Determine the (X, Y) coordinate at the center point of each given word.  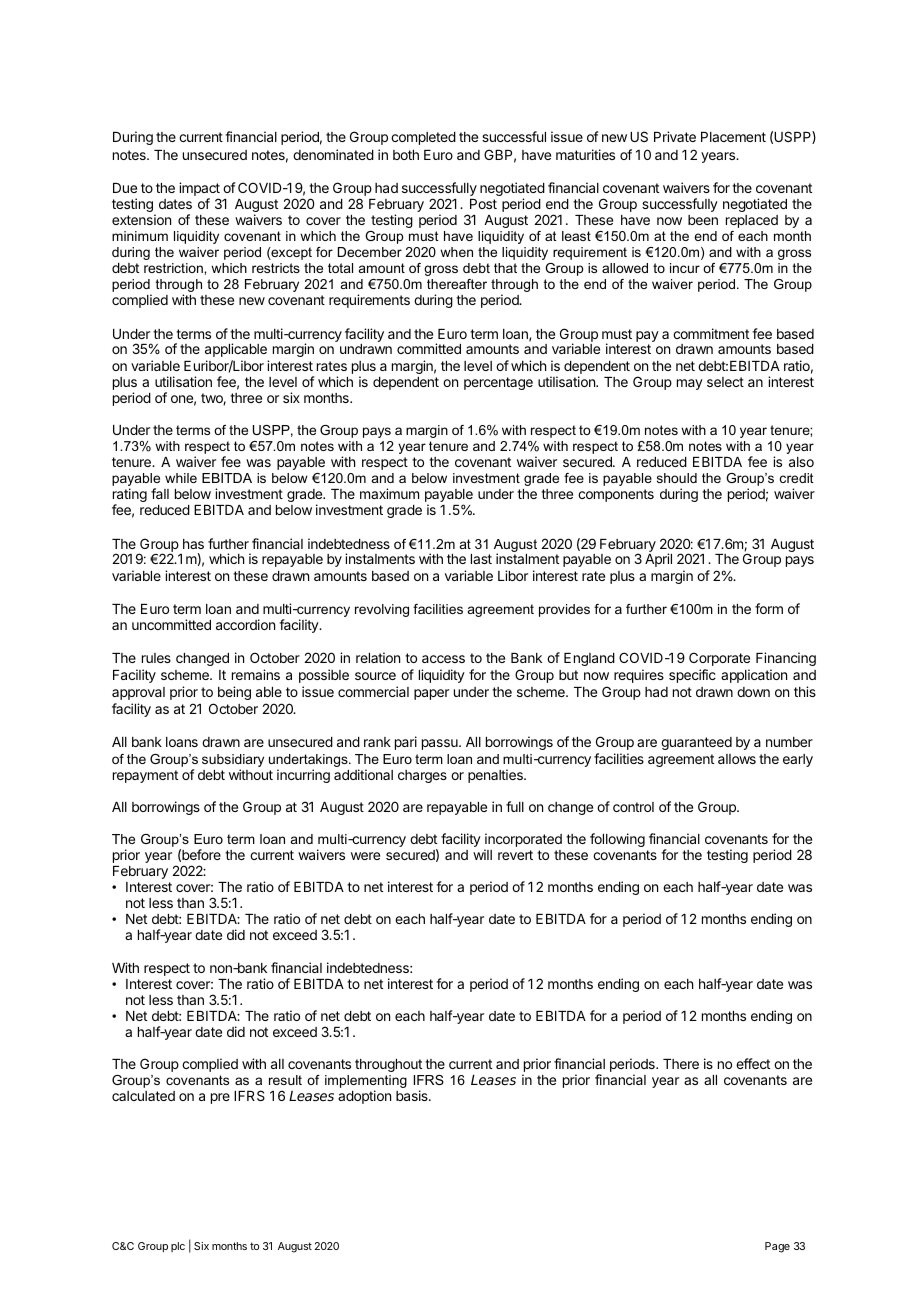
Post (483, 204)
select (725, 382)
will (482, 854)
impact (199, 190)
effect (753, 1063)
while (181, 478)
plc (178, 1247)
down (753, 692)
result (285, 1080)
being (234, 693)
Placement (733, 137)
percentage (498, 383)
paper (431, 694)
